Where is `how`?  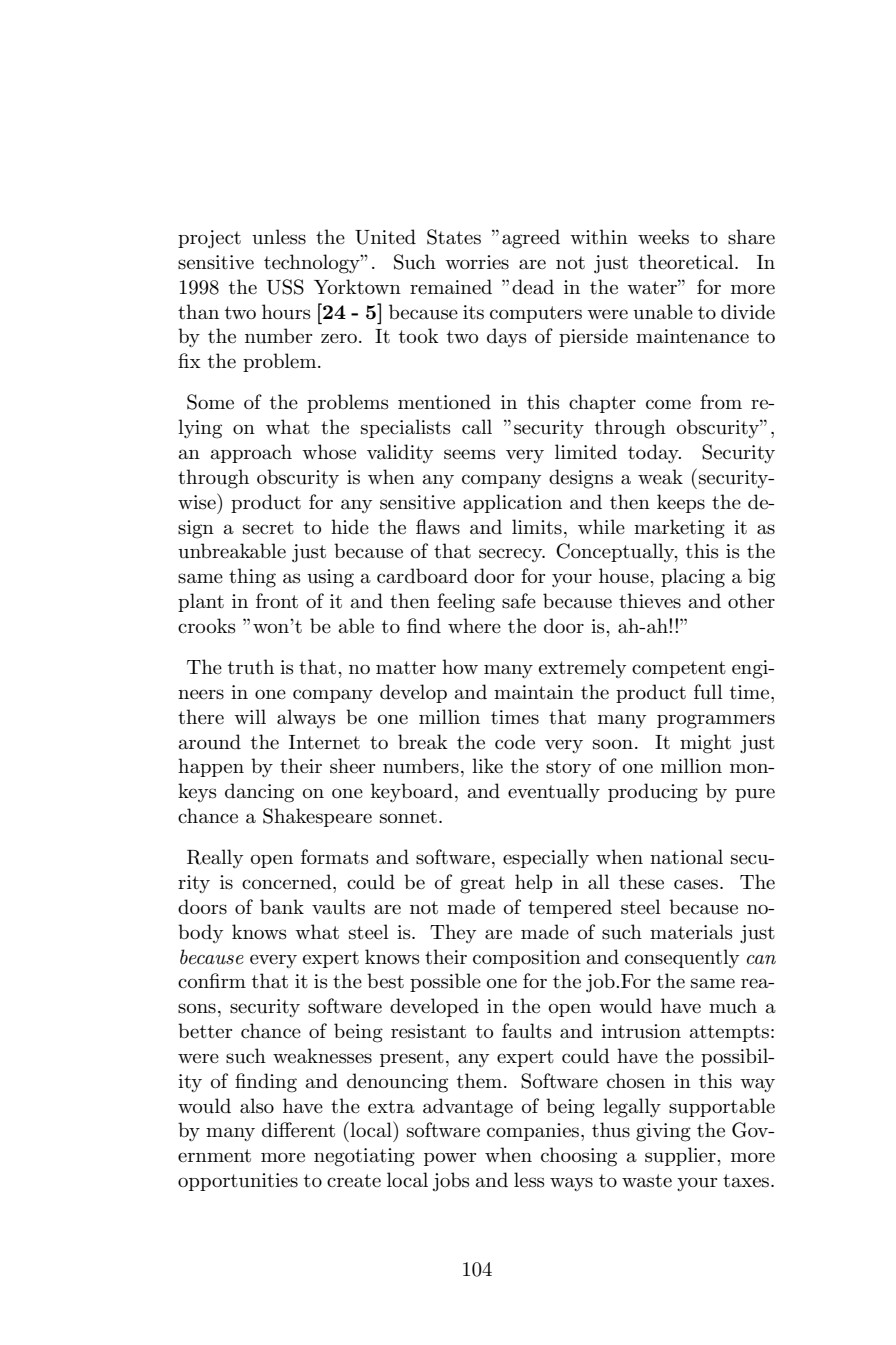
how is located at coordinates (460, 666).
